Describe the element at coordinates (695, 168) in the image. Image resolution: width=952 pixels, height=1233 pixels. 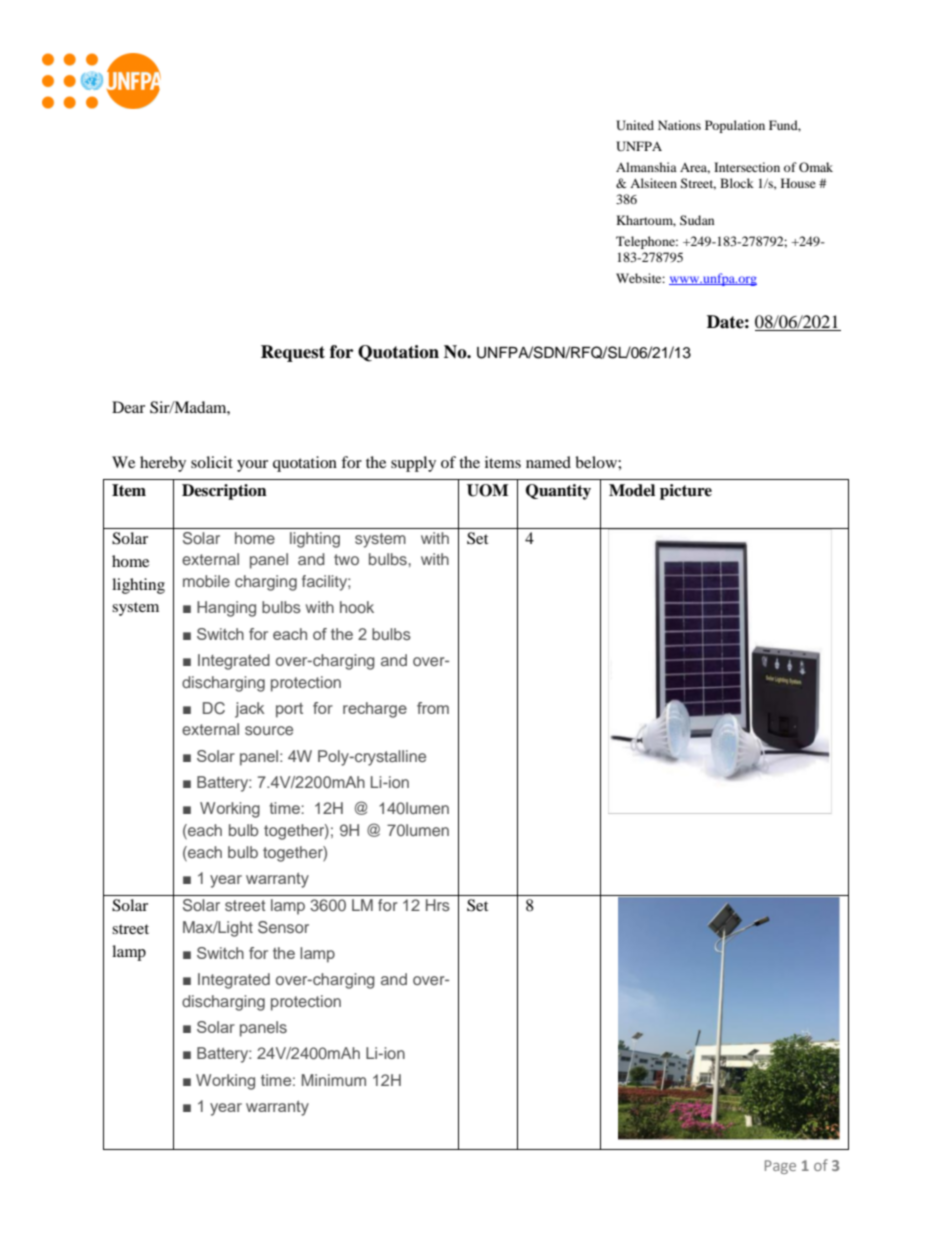
I see `Area` at that location.
